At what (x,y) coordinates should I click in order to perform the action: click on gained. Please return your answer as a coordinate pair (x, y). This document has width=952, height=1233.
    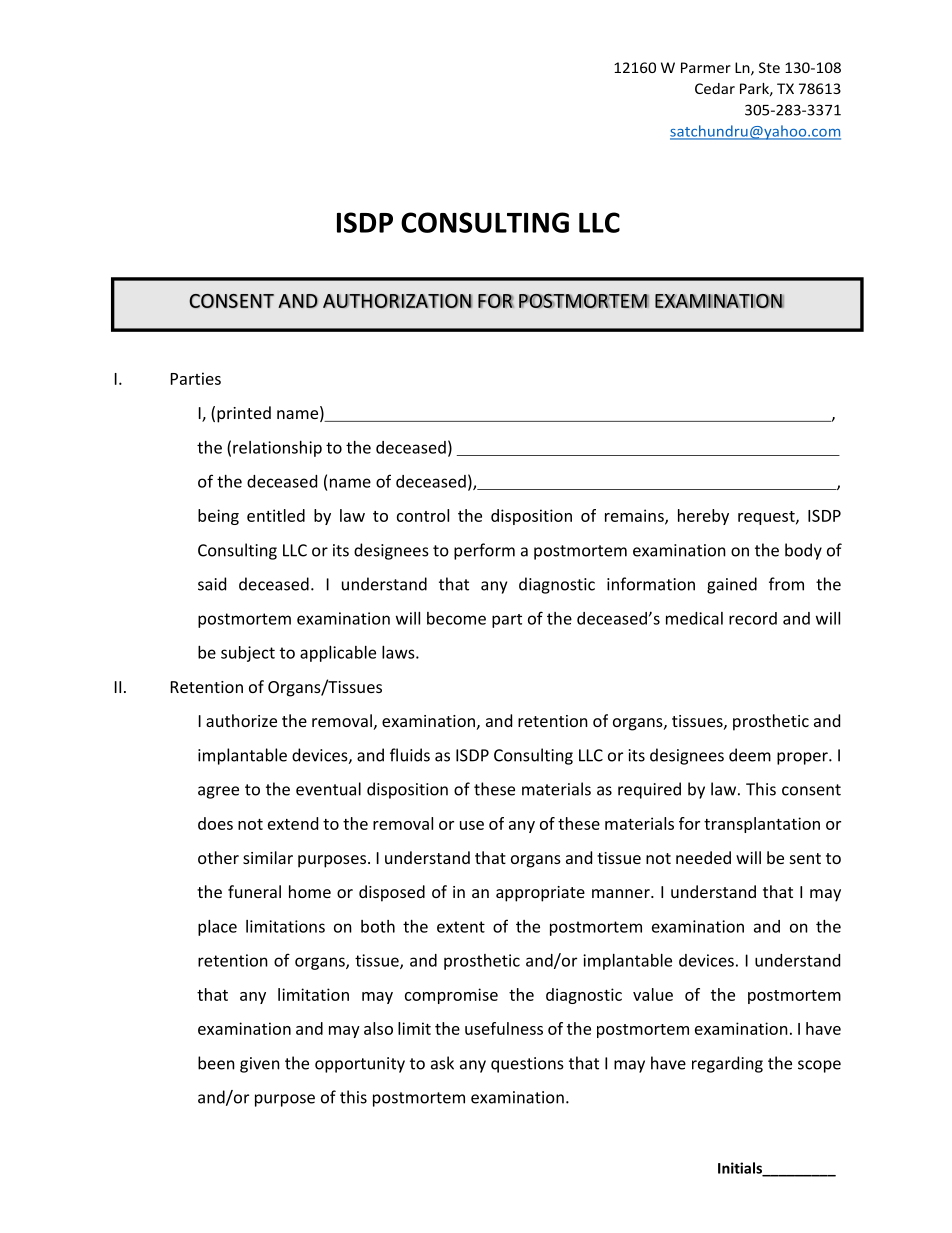
    Looking at the image, I should click on (732, 585).
